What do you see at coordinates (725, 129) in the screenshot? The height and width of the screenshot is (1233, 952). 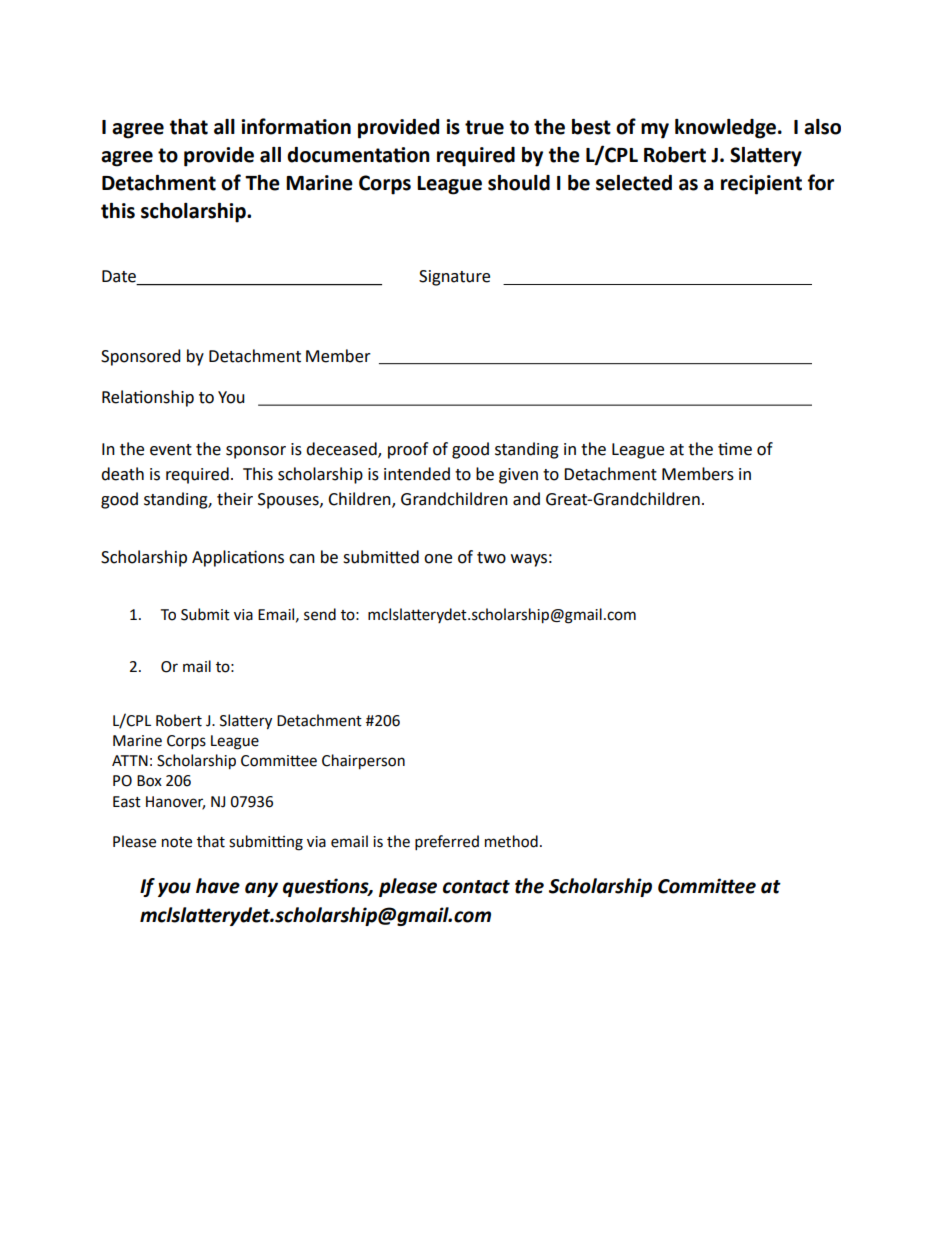 I see `knowledge` at bounding box center [725, 129].
